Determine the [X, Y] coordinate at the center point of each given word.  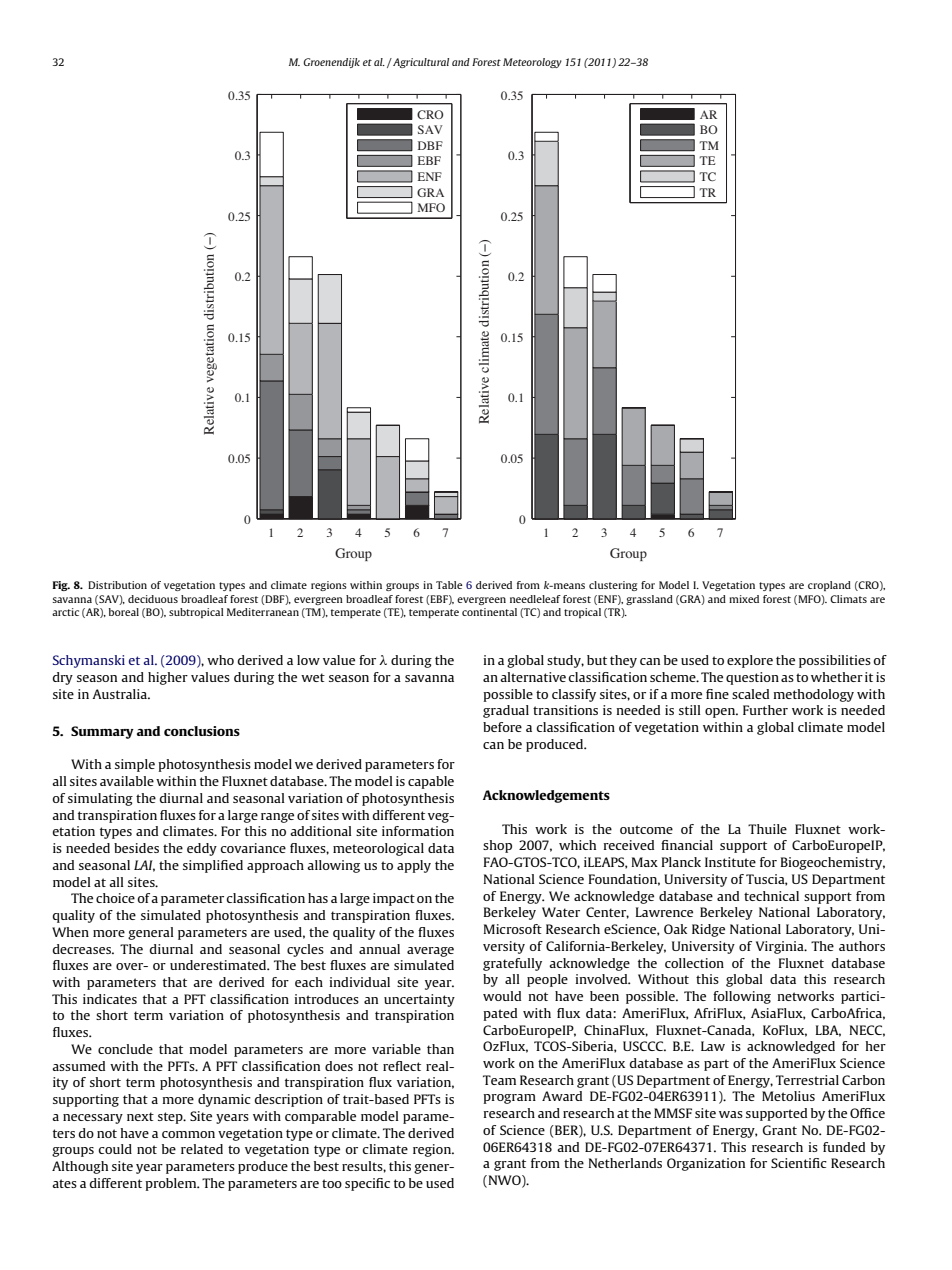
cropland [829, 586]
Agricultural [420, 63]
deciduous [153, 599]
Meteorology [532, 63]
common [188, 1134]
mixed [744, 599]
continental [489, 612]
